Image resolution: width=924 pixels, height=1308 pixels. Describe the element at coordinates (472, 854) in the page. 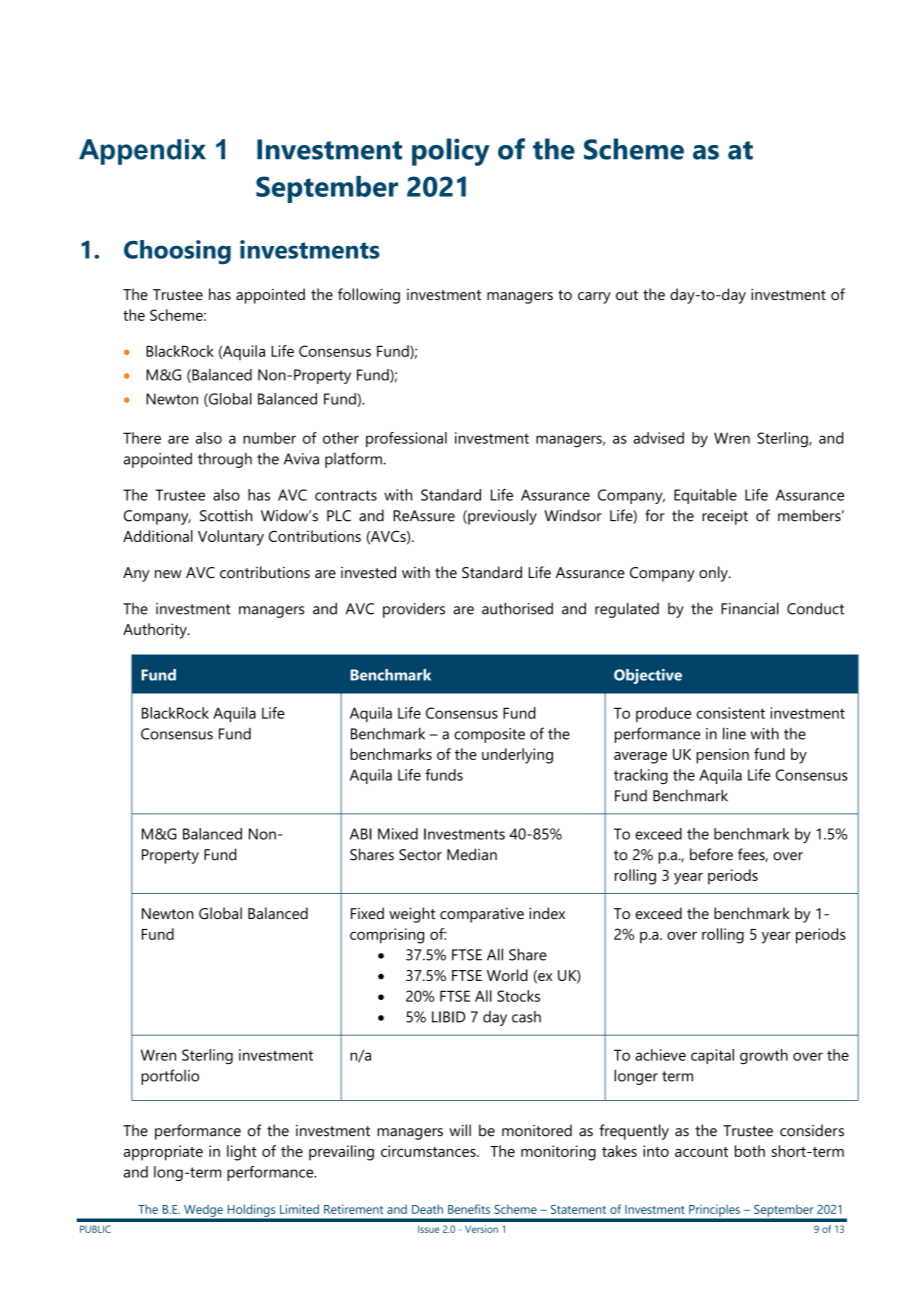

I see `Median` at that location.
